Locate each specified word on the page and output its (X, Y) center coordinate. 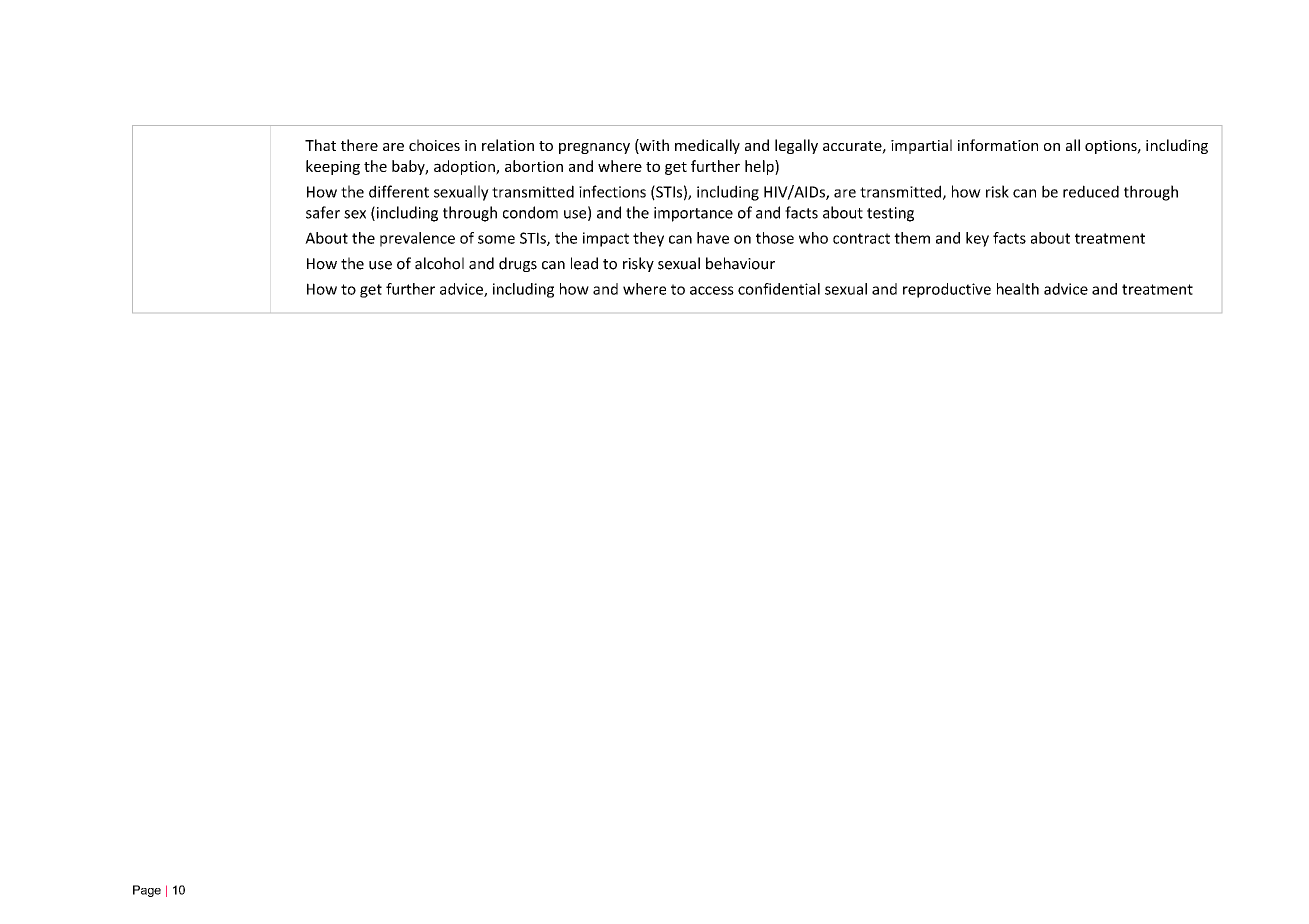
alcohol (439, 263)
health (1018, 289)
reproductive (947, 290)
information (998, 145)
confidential (779, 289)
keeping (333, 167)
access (712, 290)
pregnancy (594, 148)
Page (147, 891)
